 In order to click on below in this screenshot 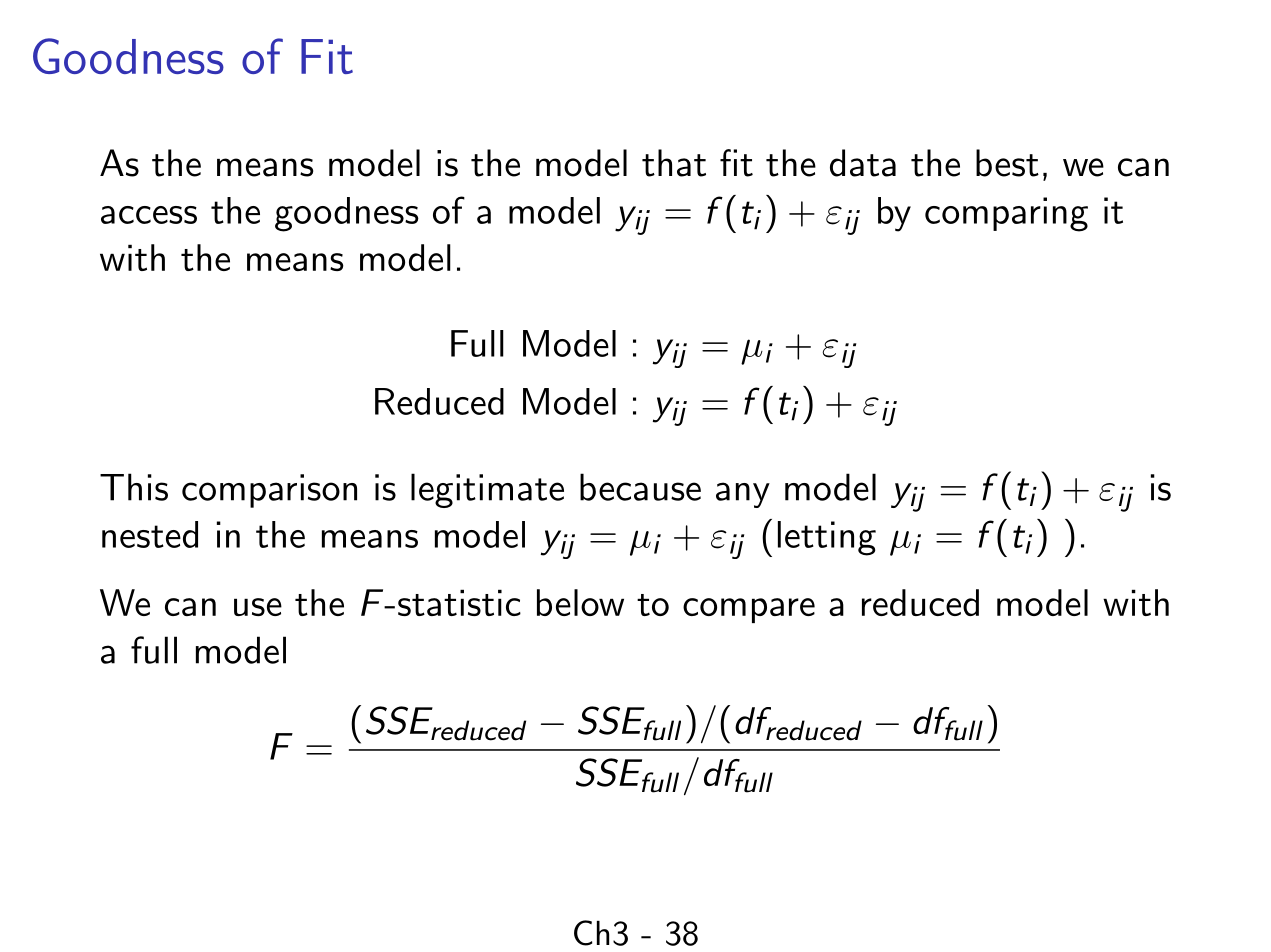, I will do `click(580, 602)`.
